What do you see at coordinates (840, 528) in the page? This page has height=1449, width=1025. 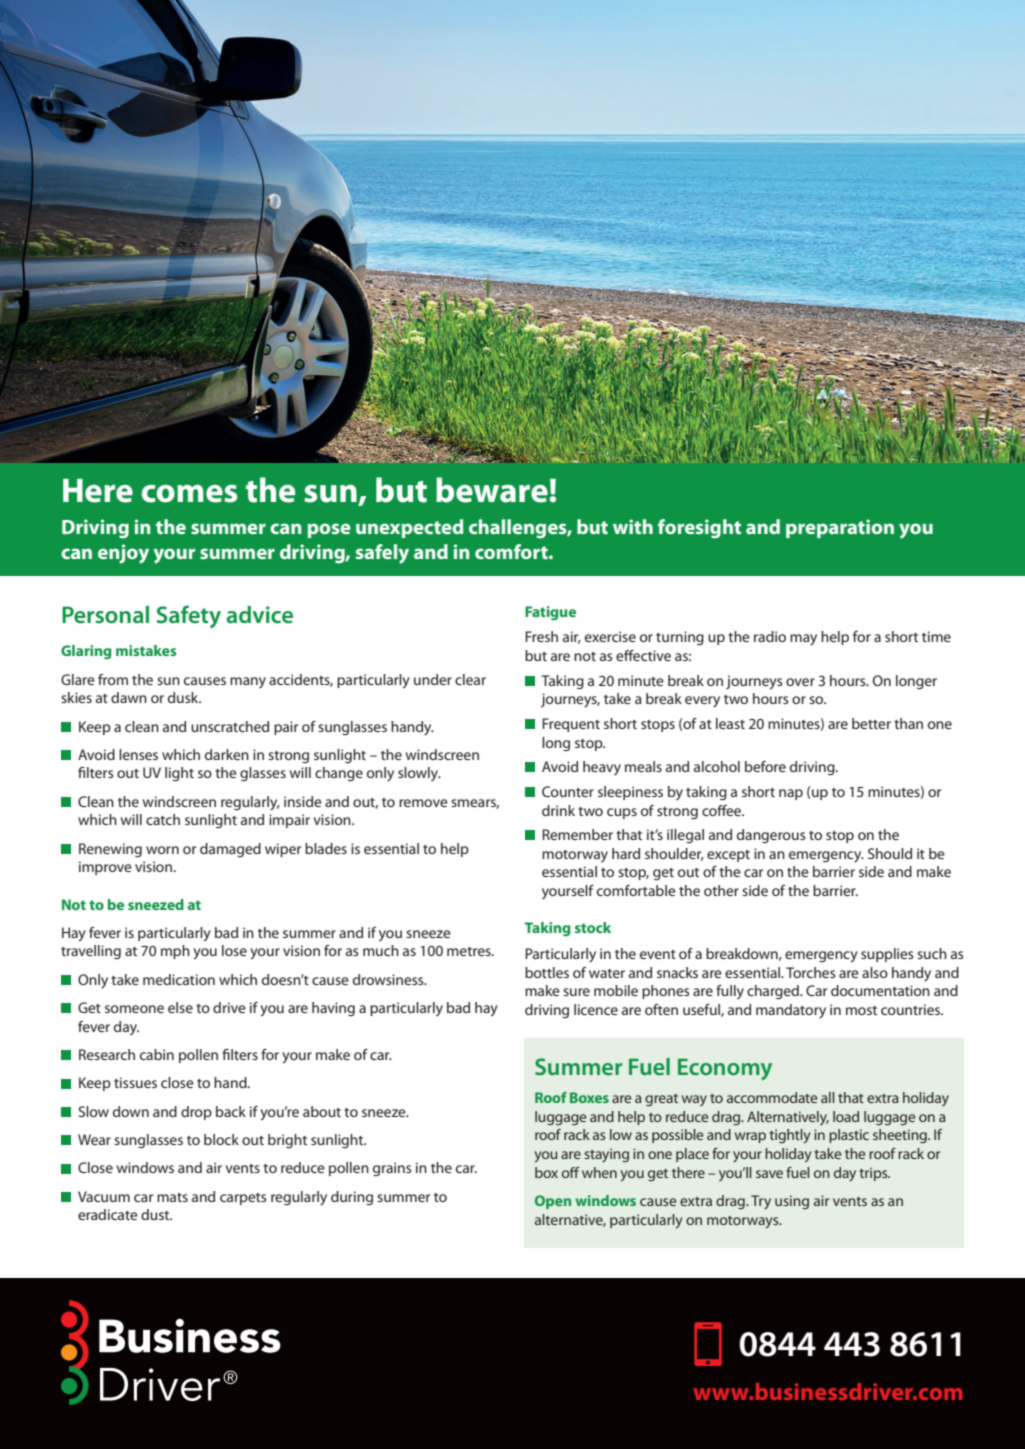 I see `preparation` at bounding box center [840, 528].
